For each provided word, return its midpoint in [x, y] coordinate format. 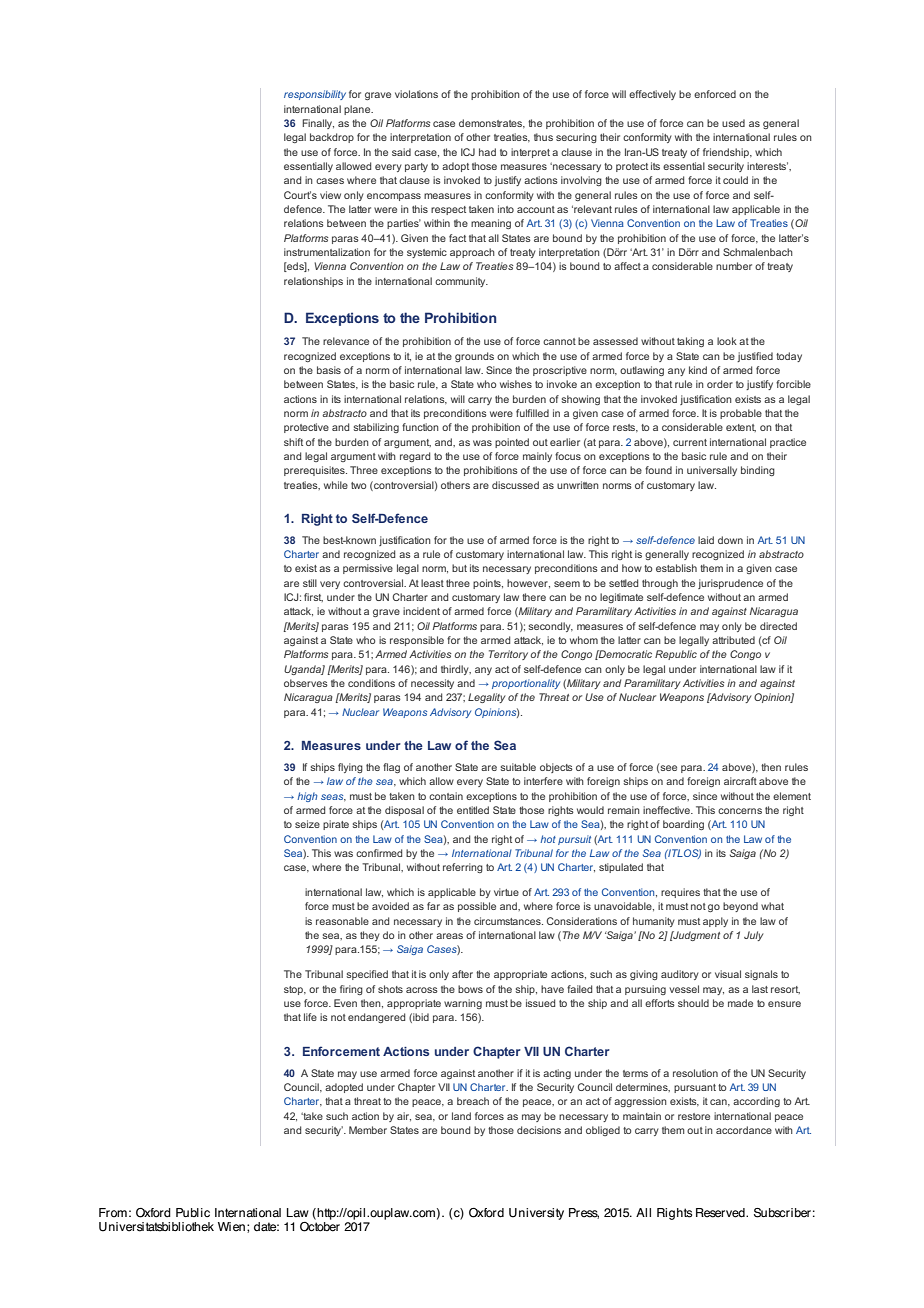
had [487, 152]
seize [307, 824]
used [733, 123]
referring [463, 868]
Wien [231, 1227]
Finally [318, 124]
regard [415, 457]
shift [293, 442]
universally [712, 471]
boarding [683, 825]
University [536, 1214]
